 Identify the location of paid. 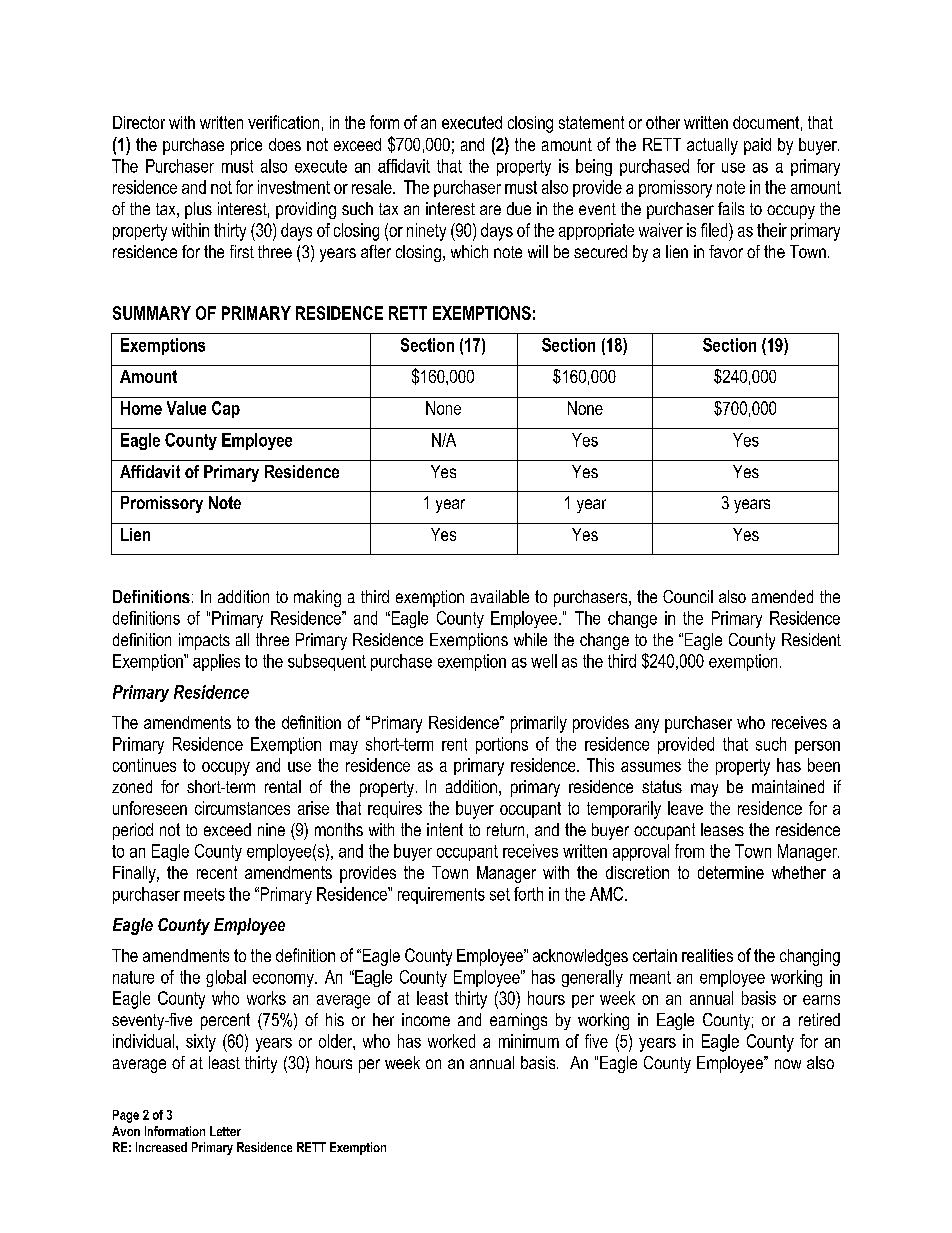
(757, 146).
